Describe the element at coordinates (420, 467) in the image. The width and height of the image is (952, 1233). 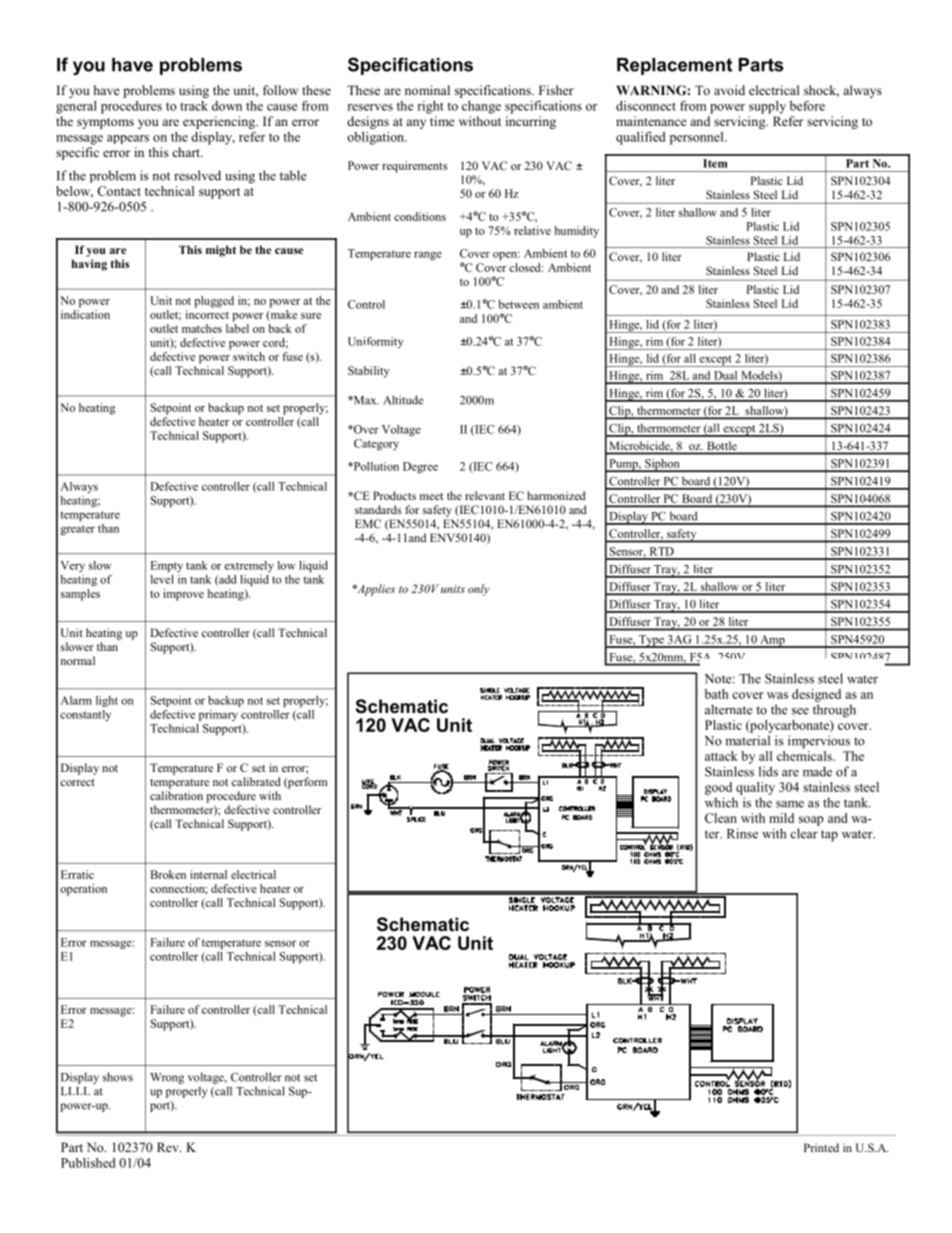
I see `Degree` at that location.
